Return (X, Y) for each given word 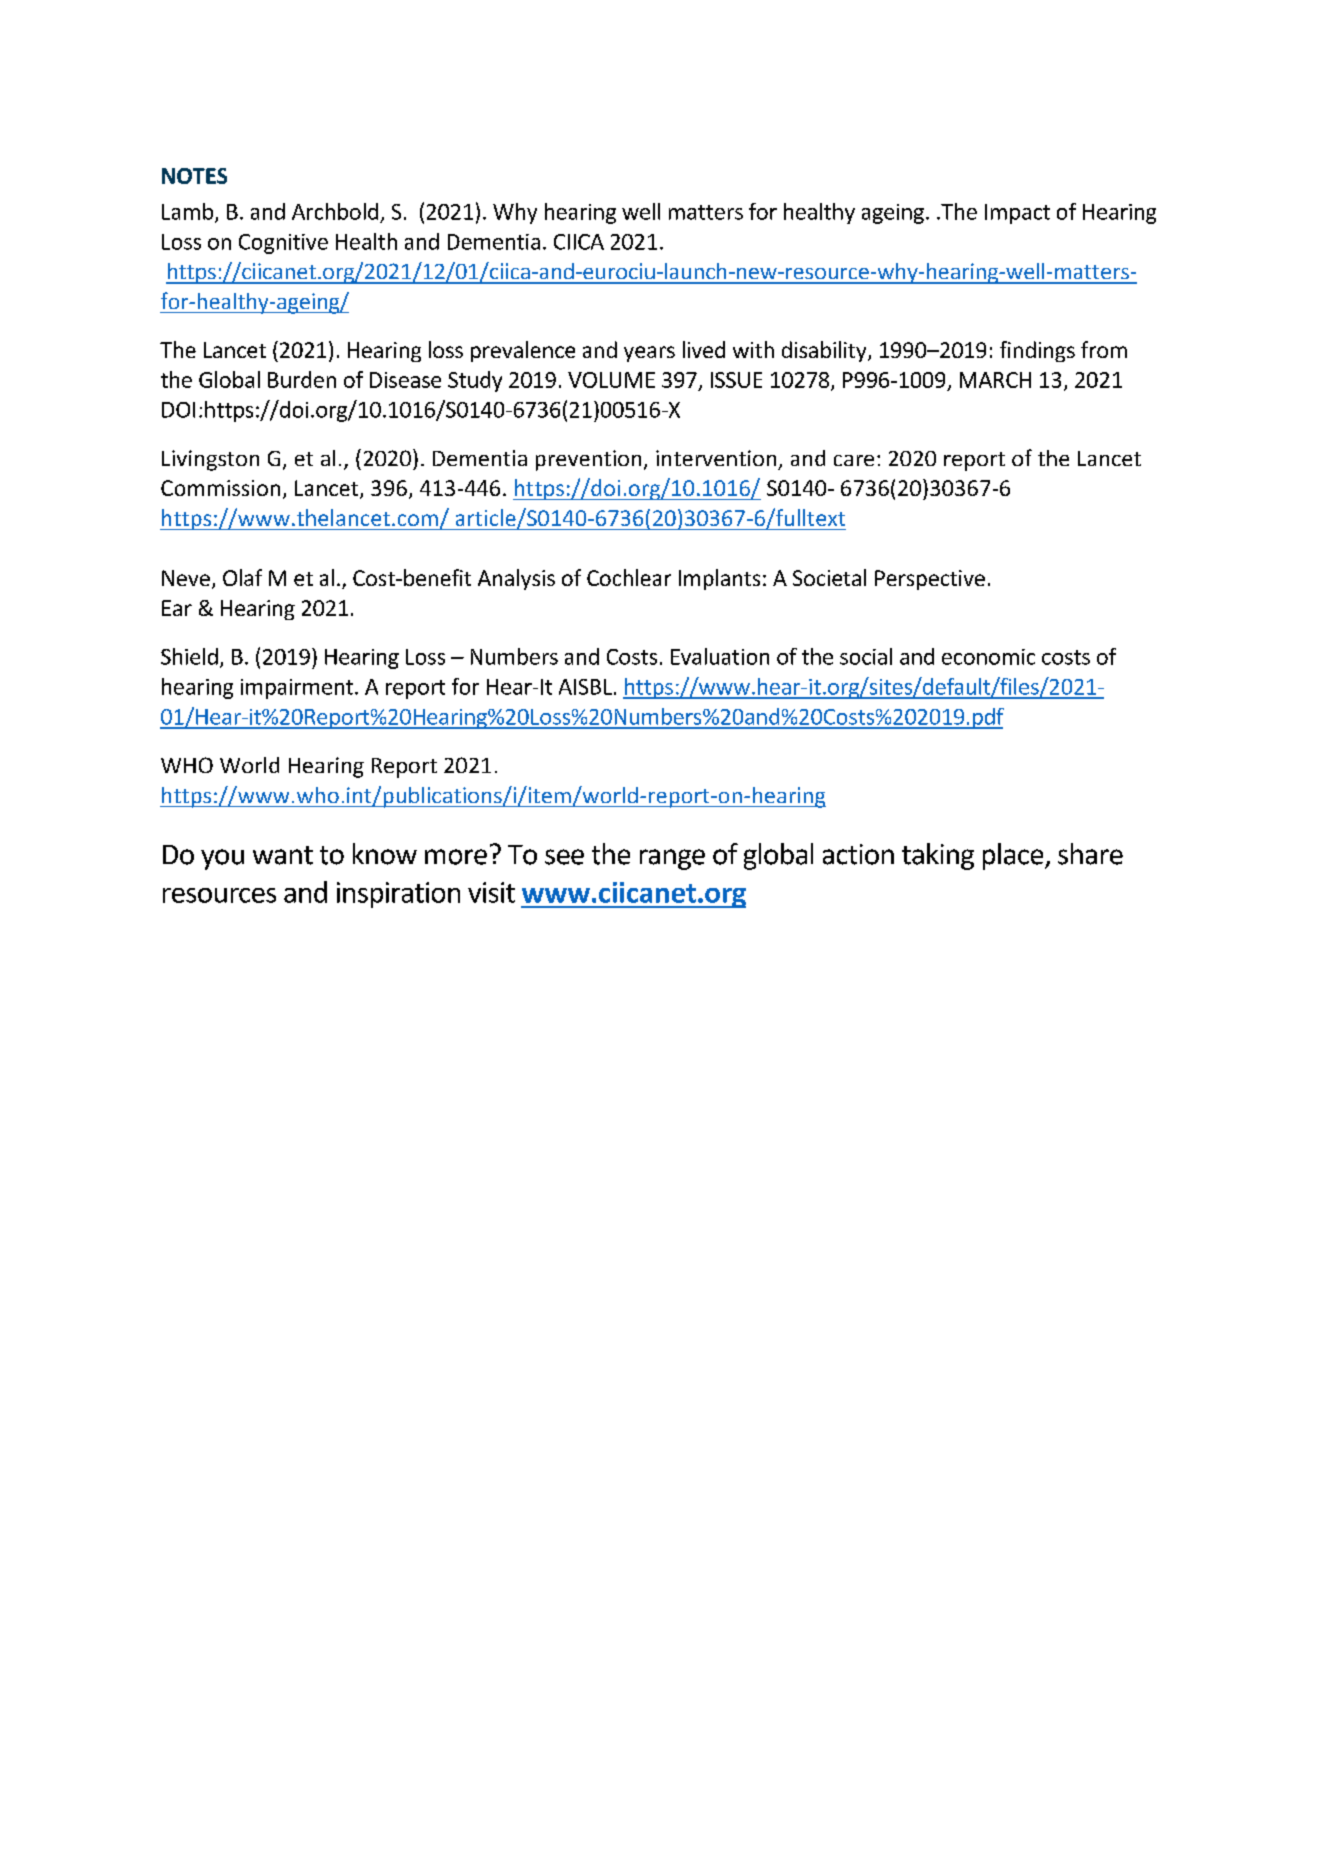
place (1014, 856)
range (672, 859)
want (283, 855)
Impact (1017, 214)
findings (1037, 351)
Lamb (189, 212)
